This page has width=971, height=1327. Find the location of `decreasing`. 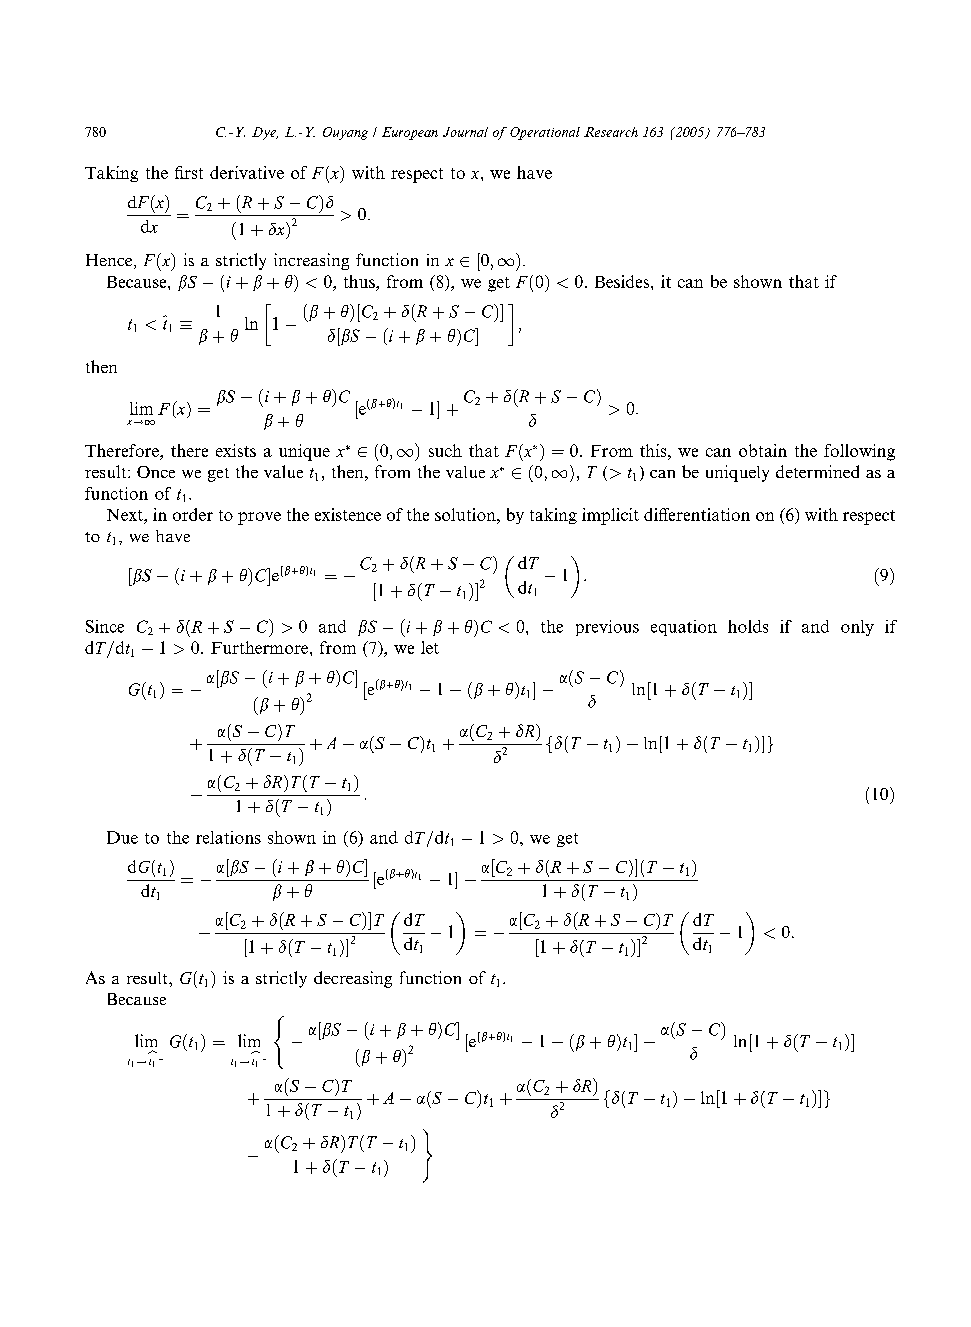

decreasing is located at coordinates (353, 979).
